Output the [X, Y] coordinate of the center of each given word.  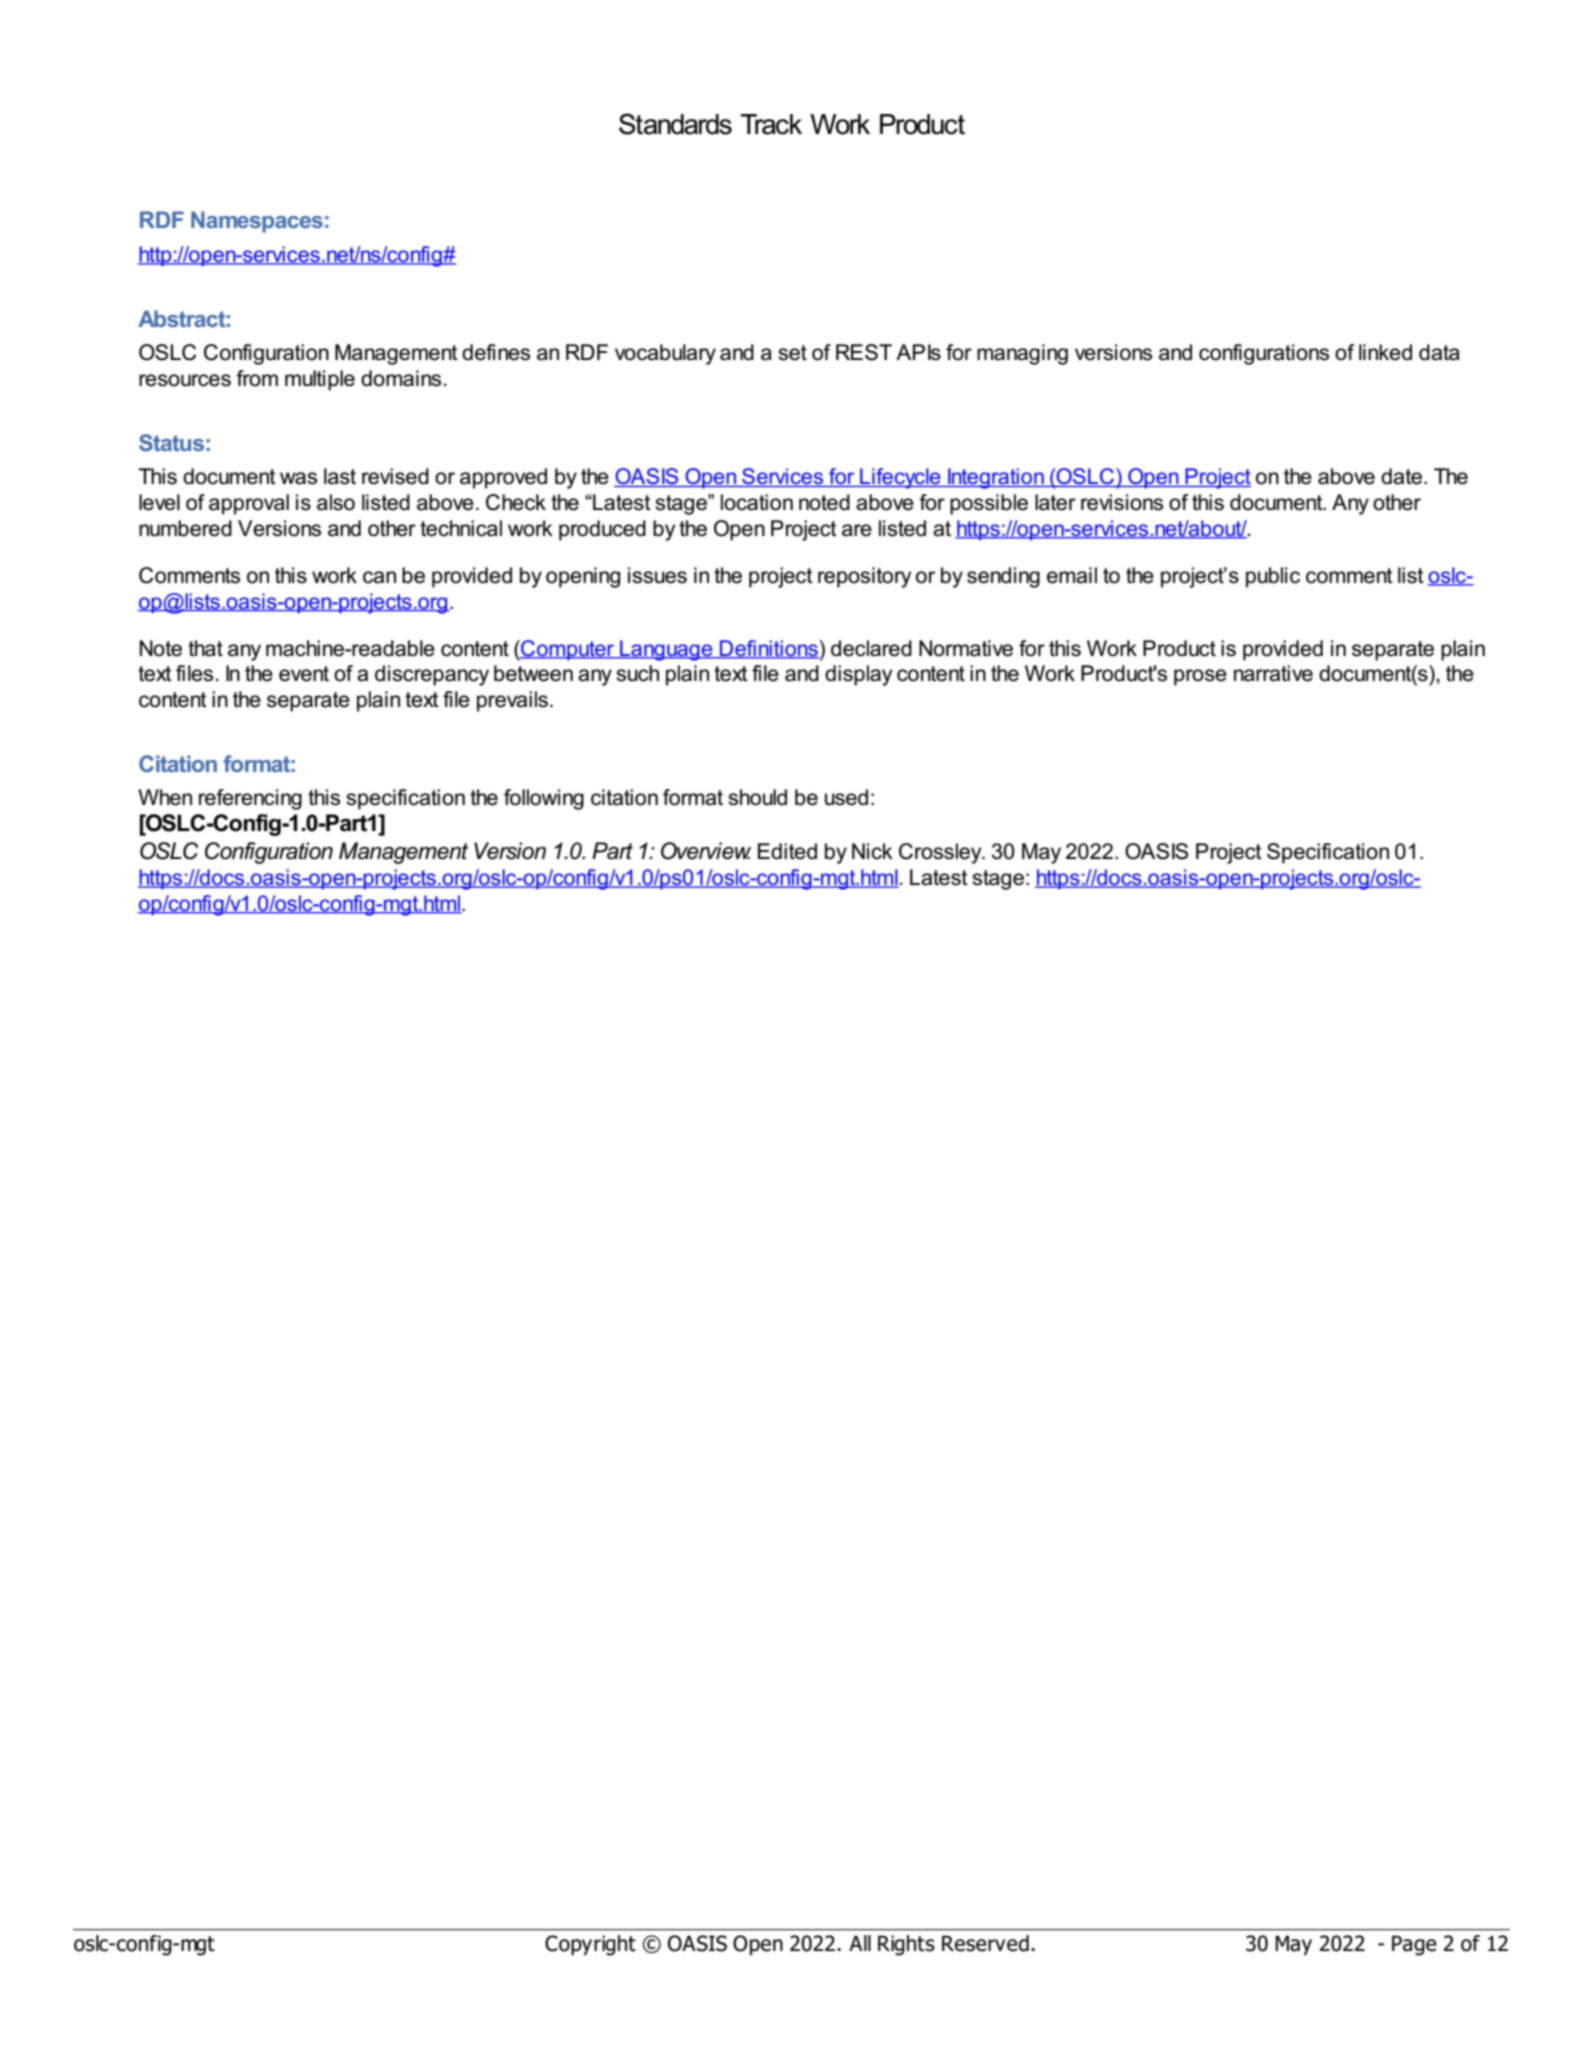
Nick [872, 851]
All [860, 1943]
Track [771, 124]
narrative [1273, 673]
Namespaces [257, 222]
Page [1414, 1945]
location [757, 502]
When [165, 797]
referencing [250, 799]
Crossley [941, 853]
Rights [906, 1945]
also [336, 502]
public [1273, 577]
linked [1385, 352]
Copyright [590, 1945]
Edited [787, 851]
